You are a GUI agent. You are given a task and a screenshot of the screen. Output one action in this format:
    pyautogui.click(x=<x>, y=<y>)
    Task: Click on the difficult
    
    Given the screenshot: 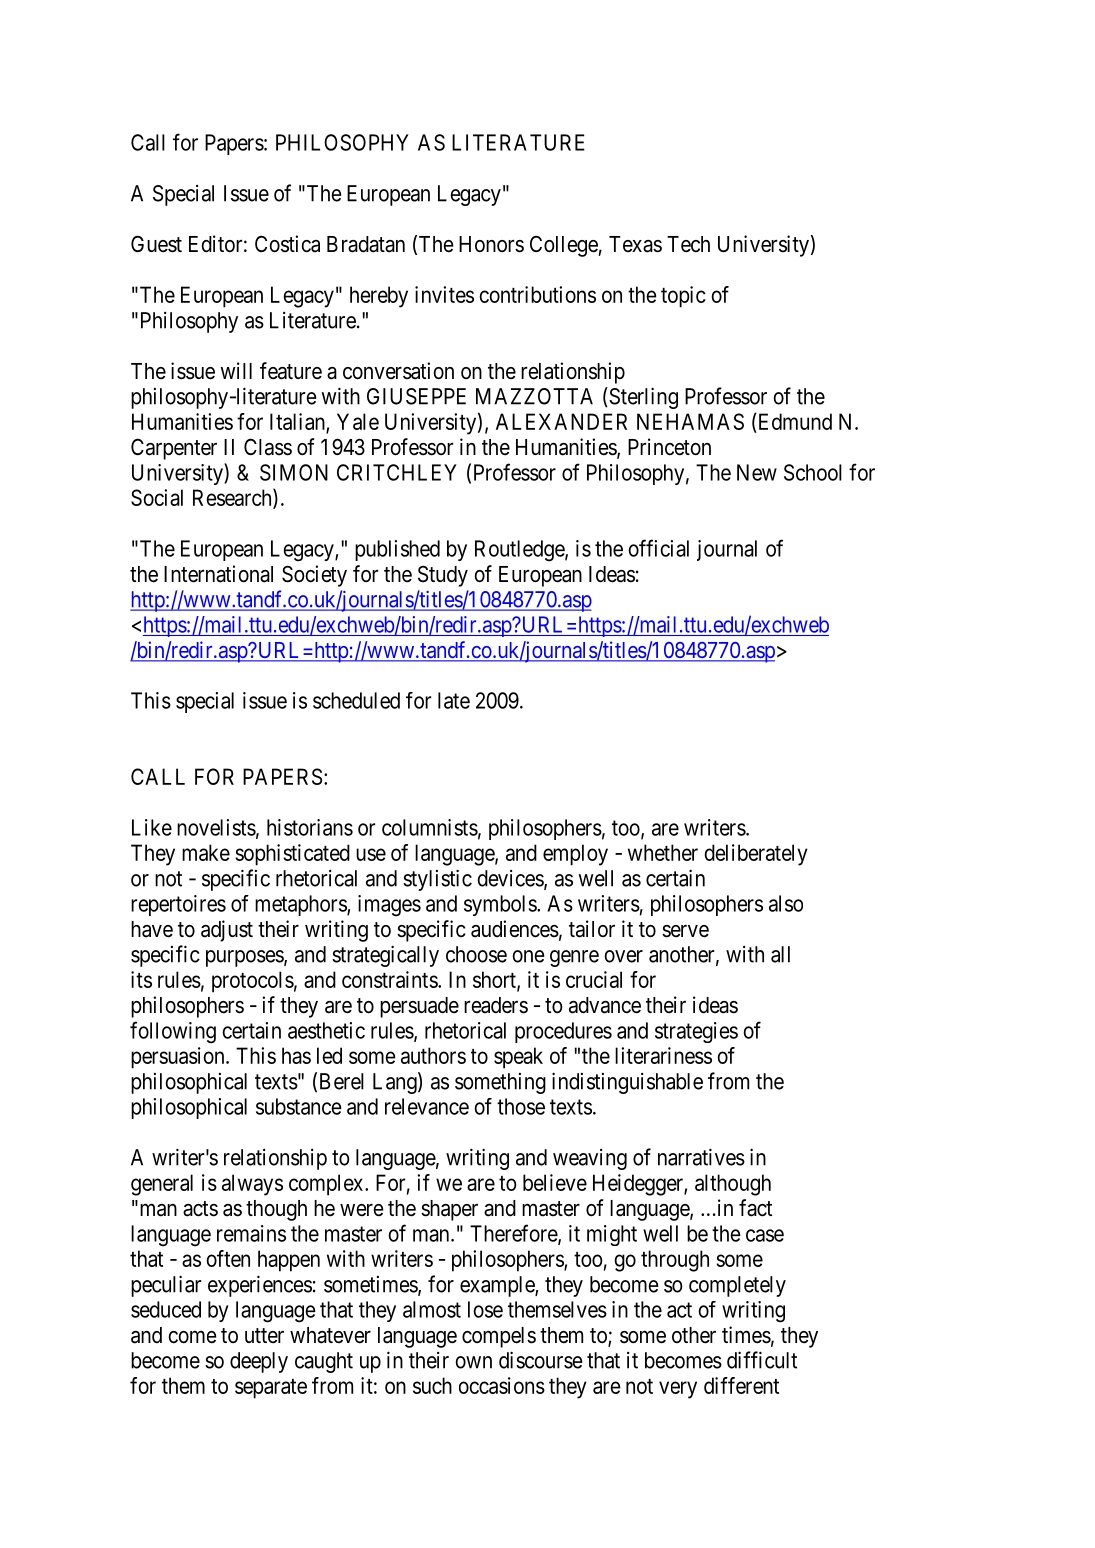 What is the action you would take?
    pyautogui.click(x=762, y=1360)
